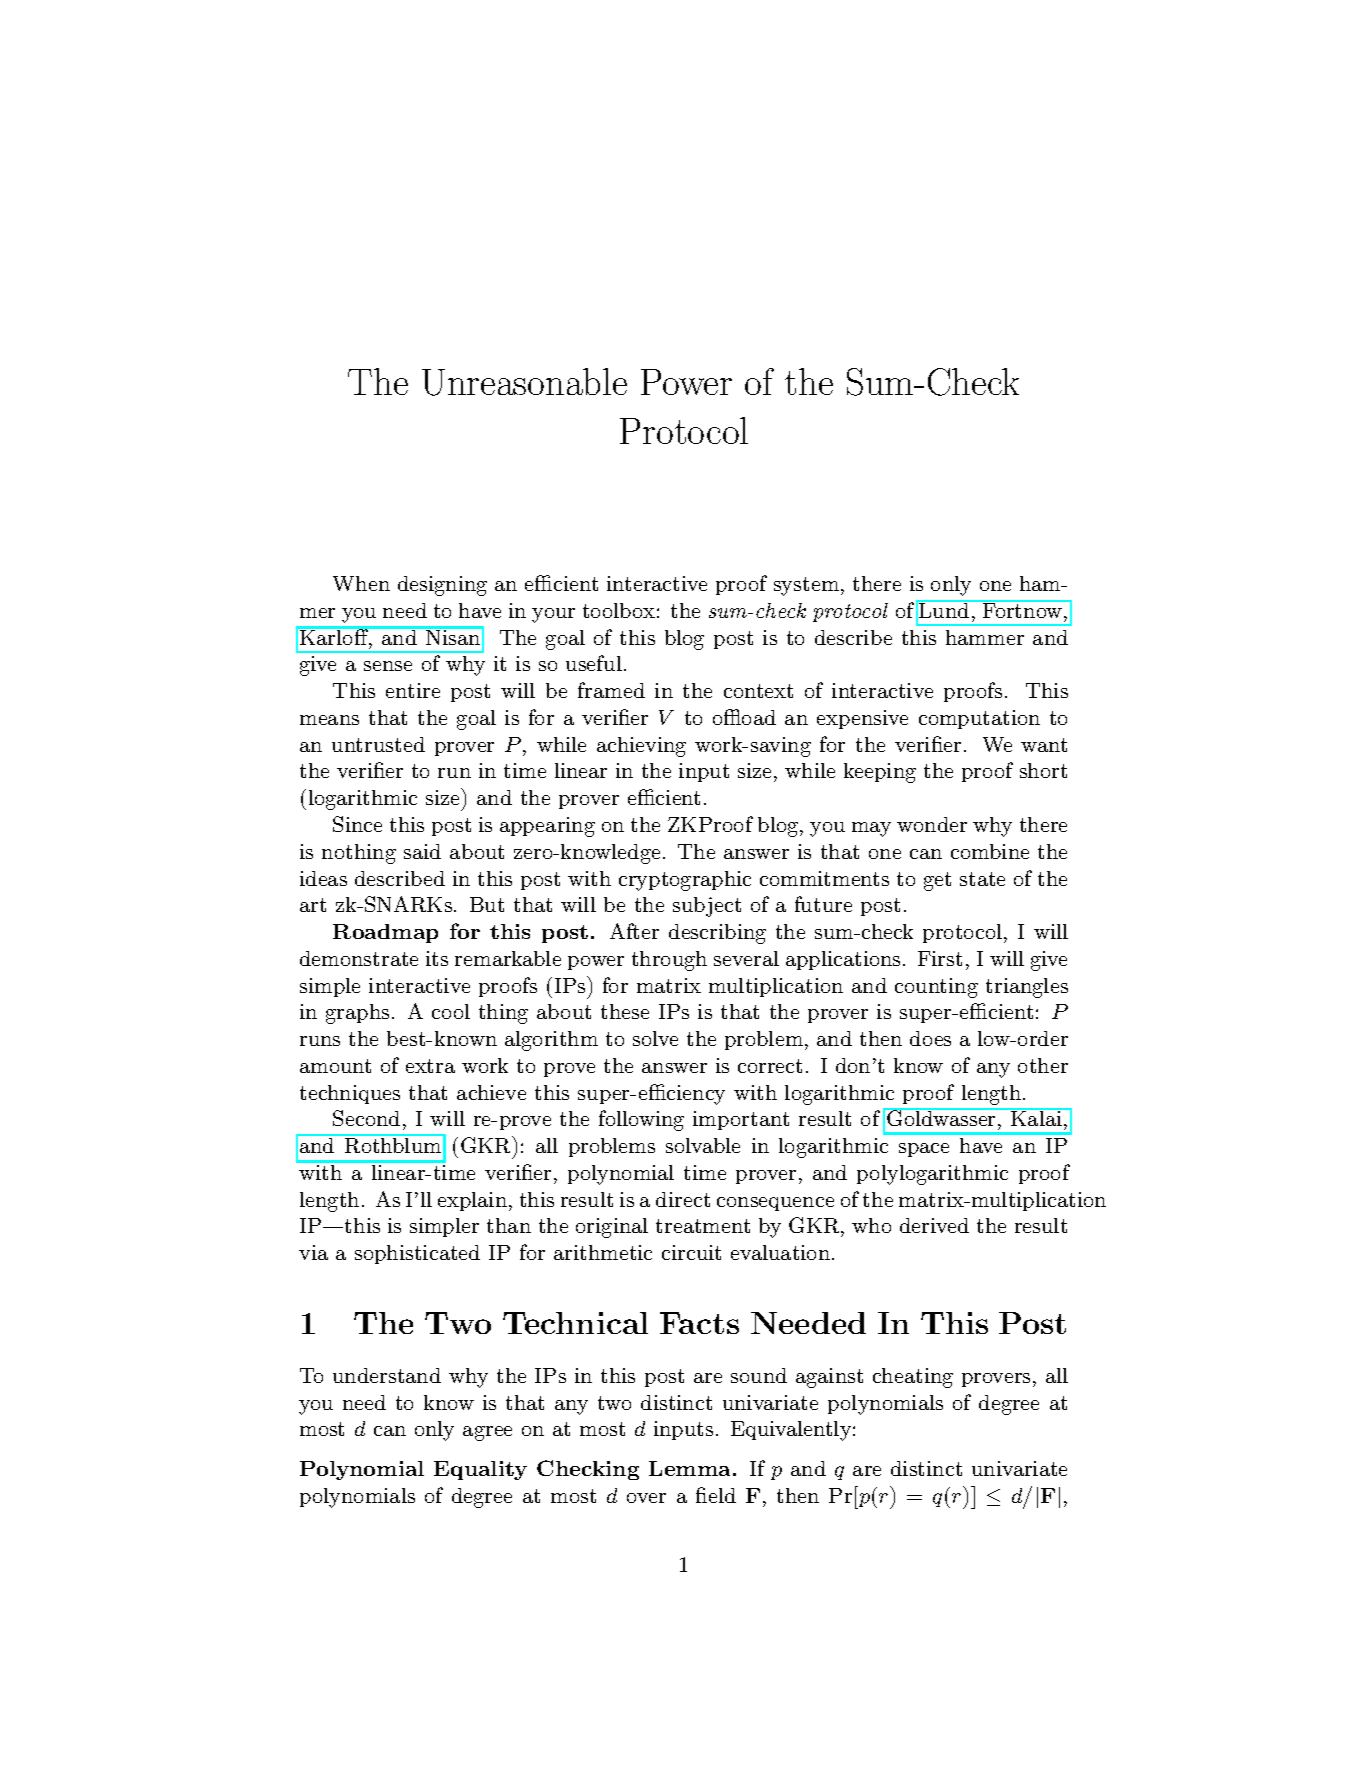 The height and width of the page is (1773, 1370). Describe the element at coordinates (430, 1066) in the page. I see `extra` at that location.
